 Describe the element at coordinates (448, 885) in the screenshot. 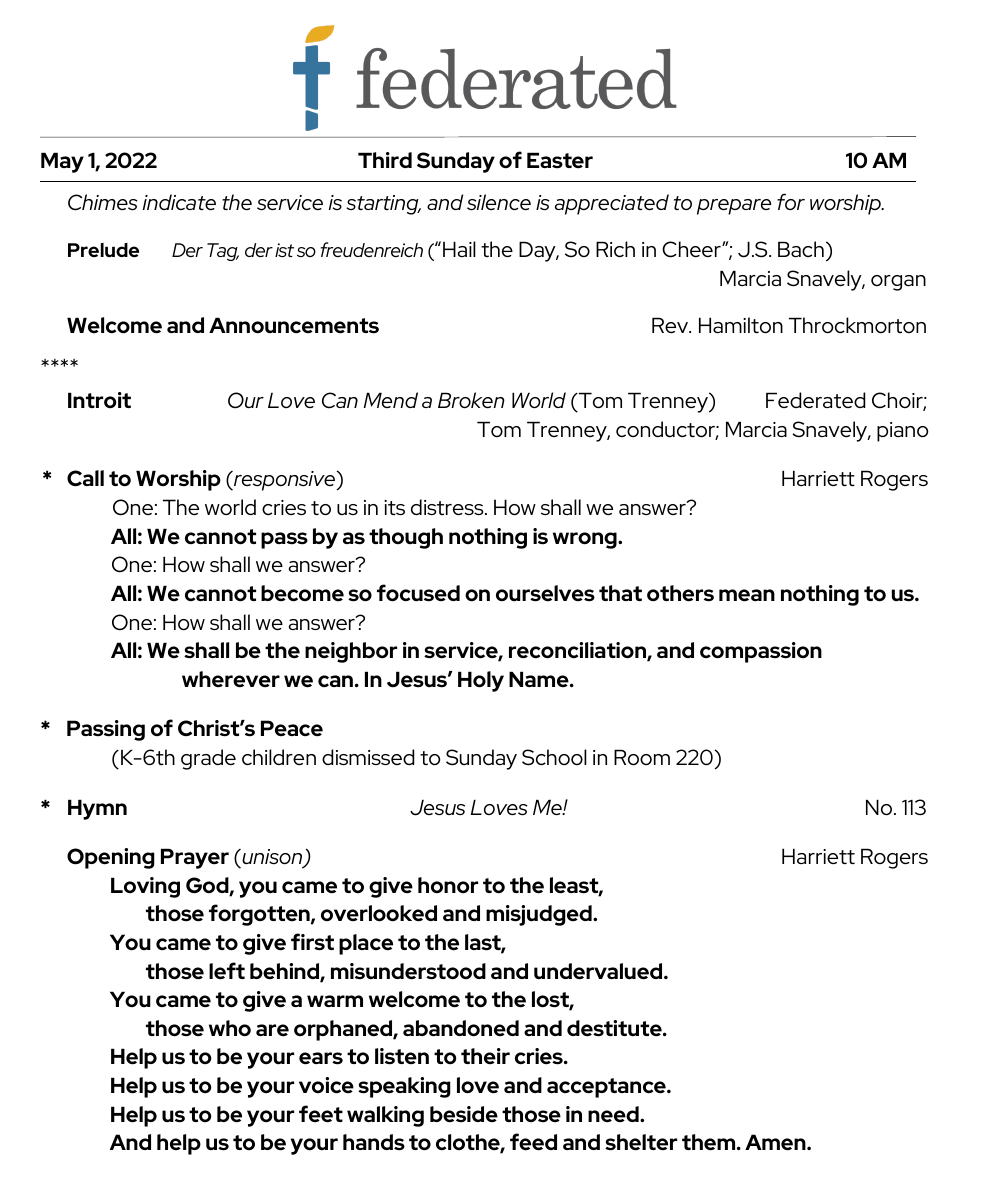

I see `honor` at that location.
